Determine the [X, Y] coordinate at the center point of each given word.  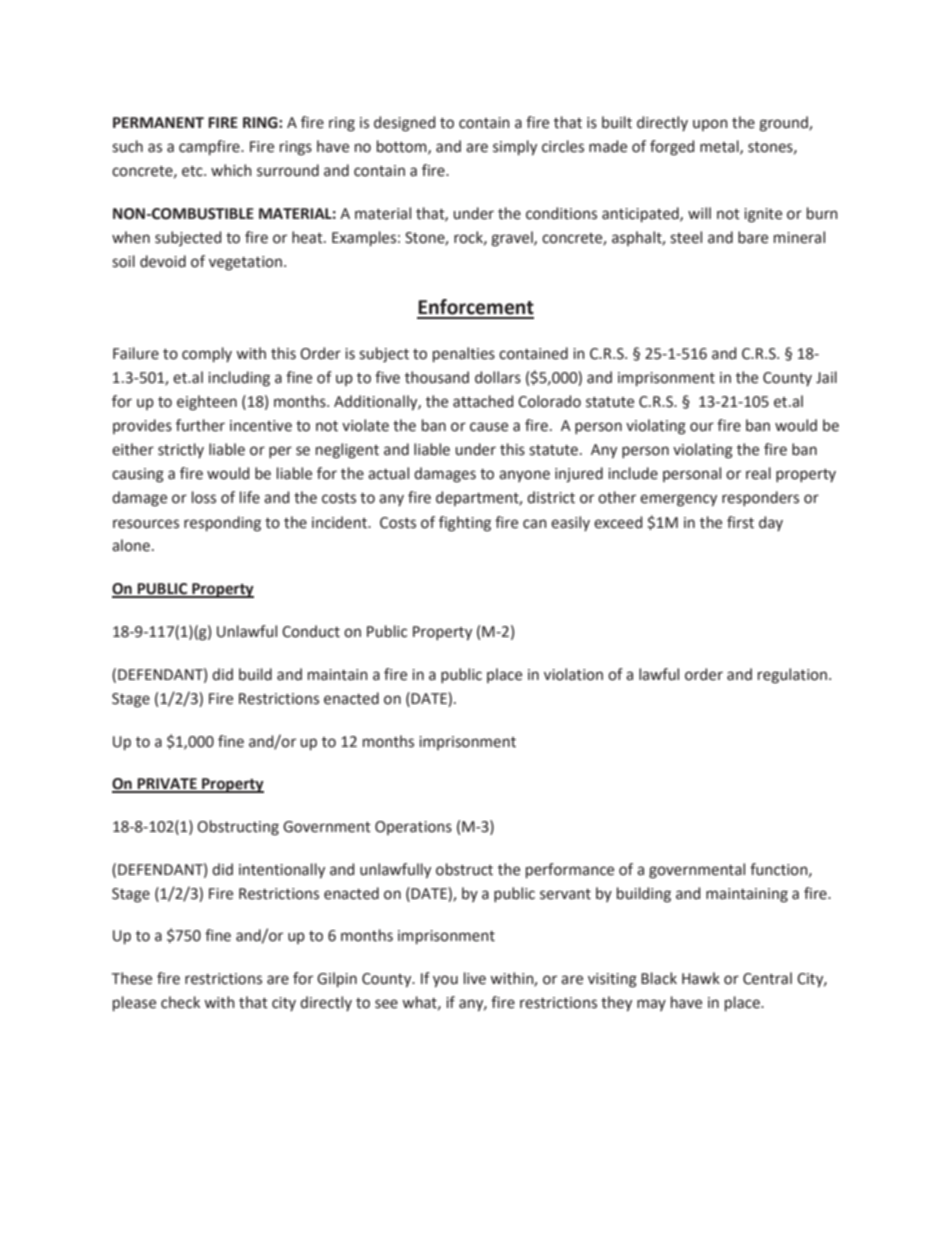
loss [204, 497]
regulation [792, 676]
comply [207, 354]
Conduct [311, 631]
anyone [524, 476]
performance [570, 870]
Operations [413, 828]
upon [710, 125]
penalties [464, 354]
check [180, 1002]
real [758, 473]
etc [193, 171]
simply [515, 147]
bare [753, 237]
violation [573, 674]
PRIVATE [167, 785]
